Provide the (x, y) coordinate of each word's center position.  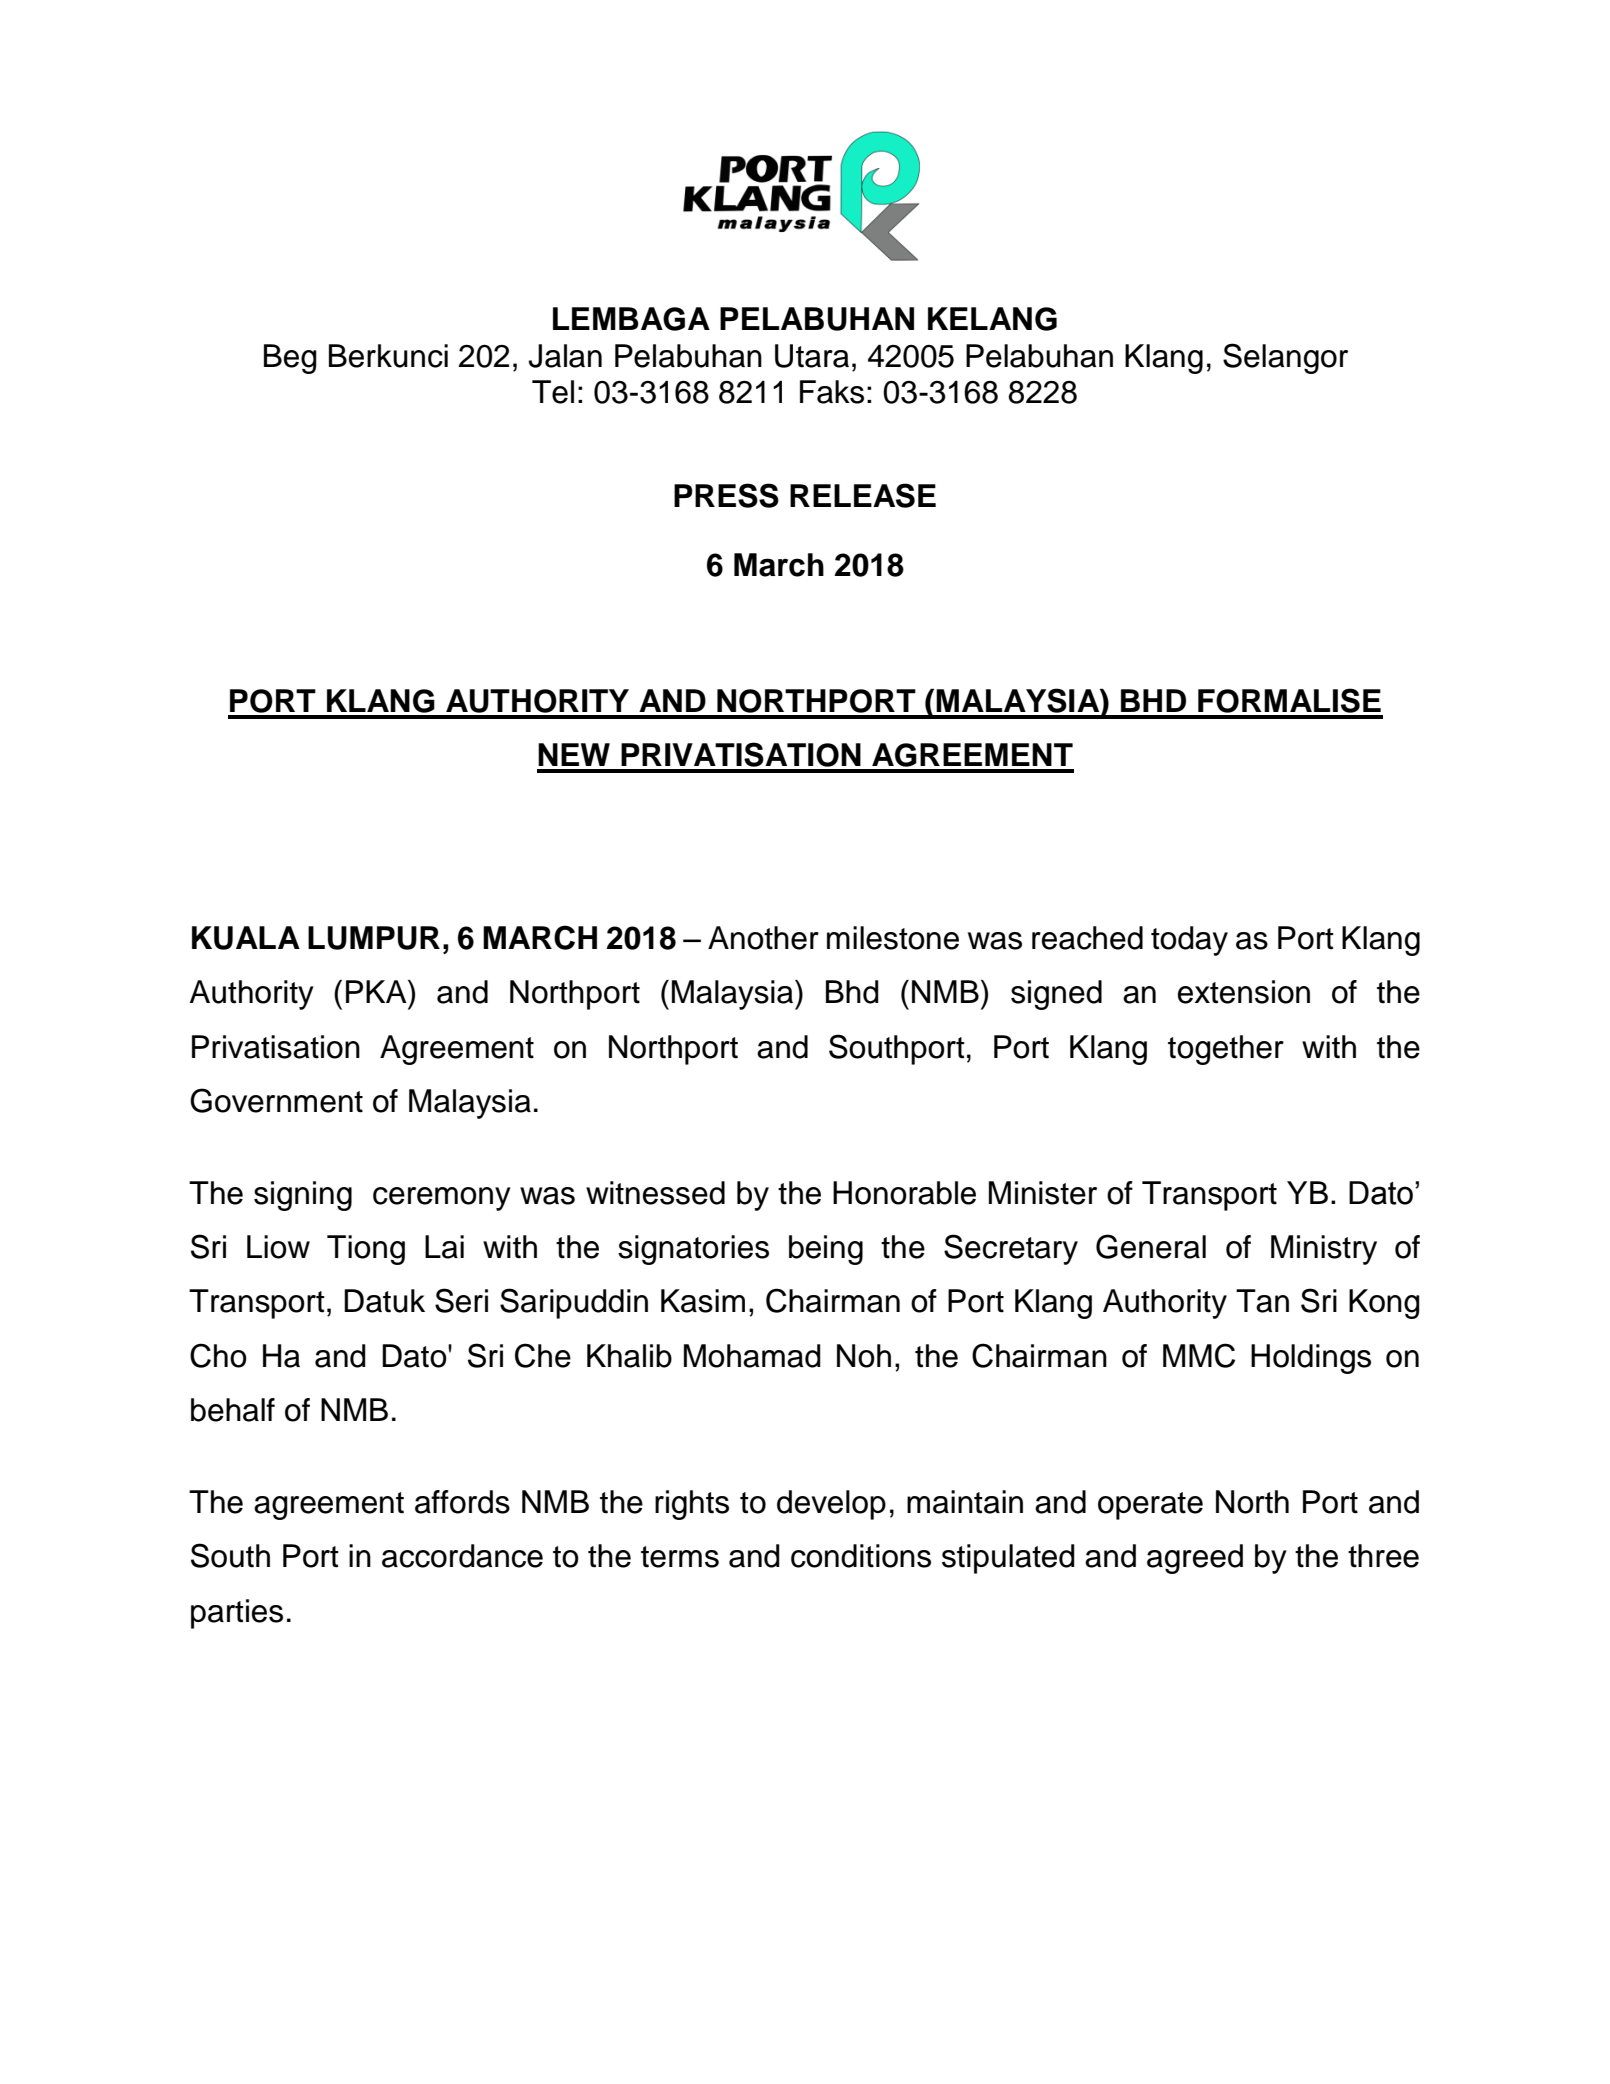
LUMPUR (374, 938)
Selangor (1285, 358)
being (826, 1250)
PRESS (726, 495)
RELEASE (863, 495)
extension (1244, 992)
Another (763, 938)
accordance (462, 1556)
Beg (290, 359)
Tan (1262, 1301)
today (1189, 941)
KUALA (246, 938)
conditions (861, 1556)
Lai (444, 1247)
